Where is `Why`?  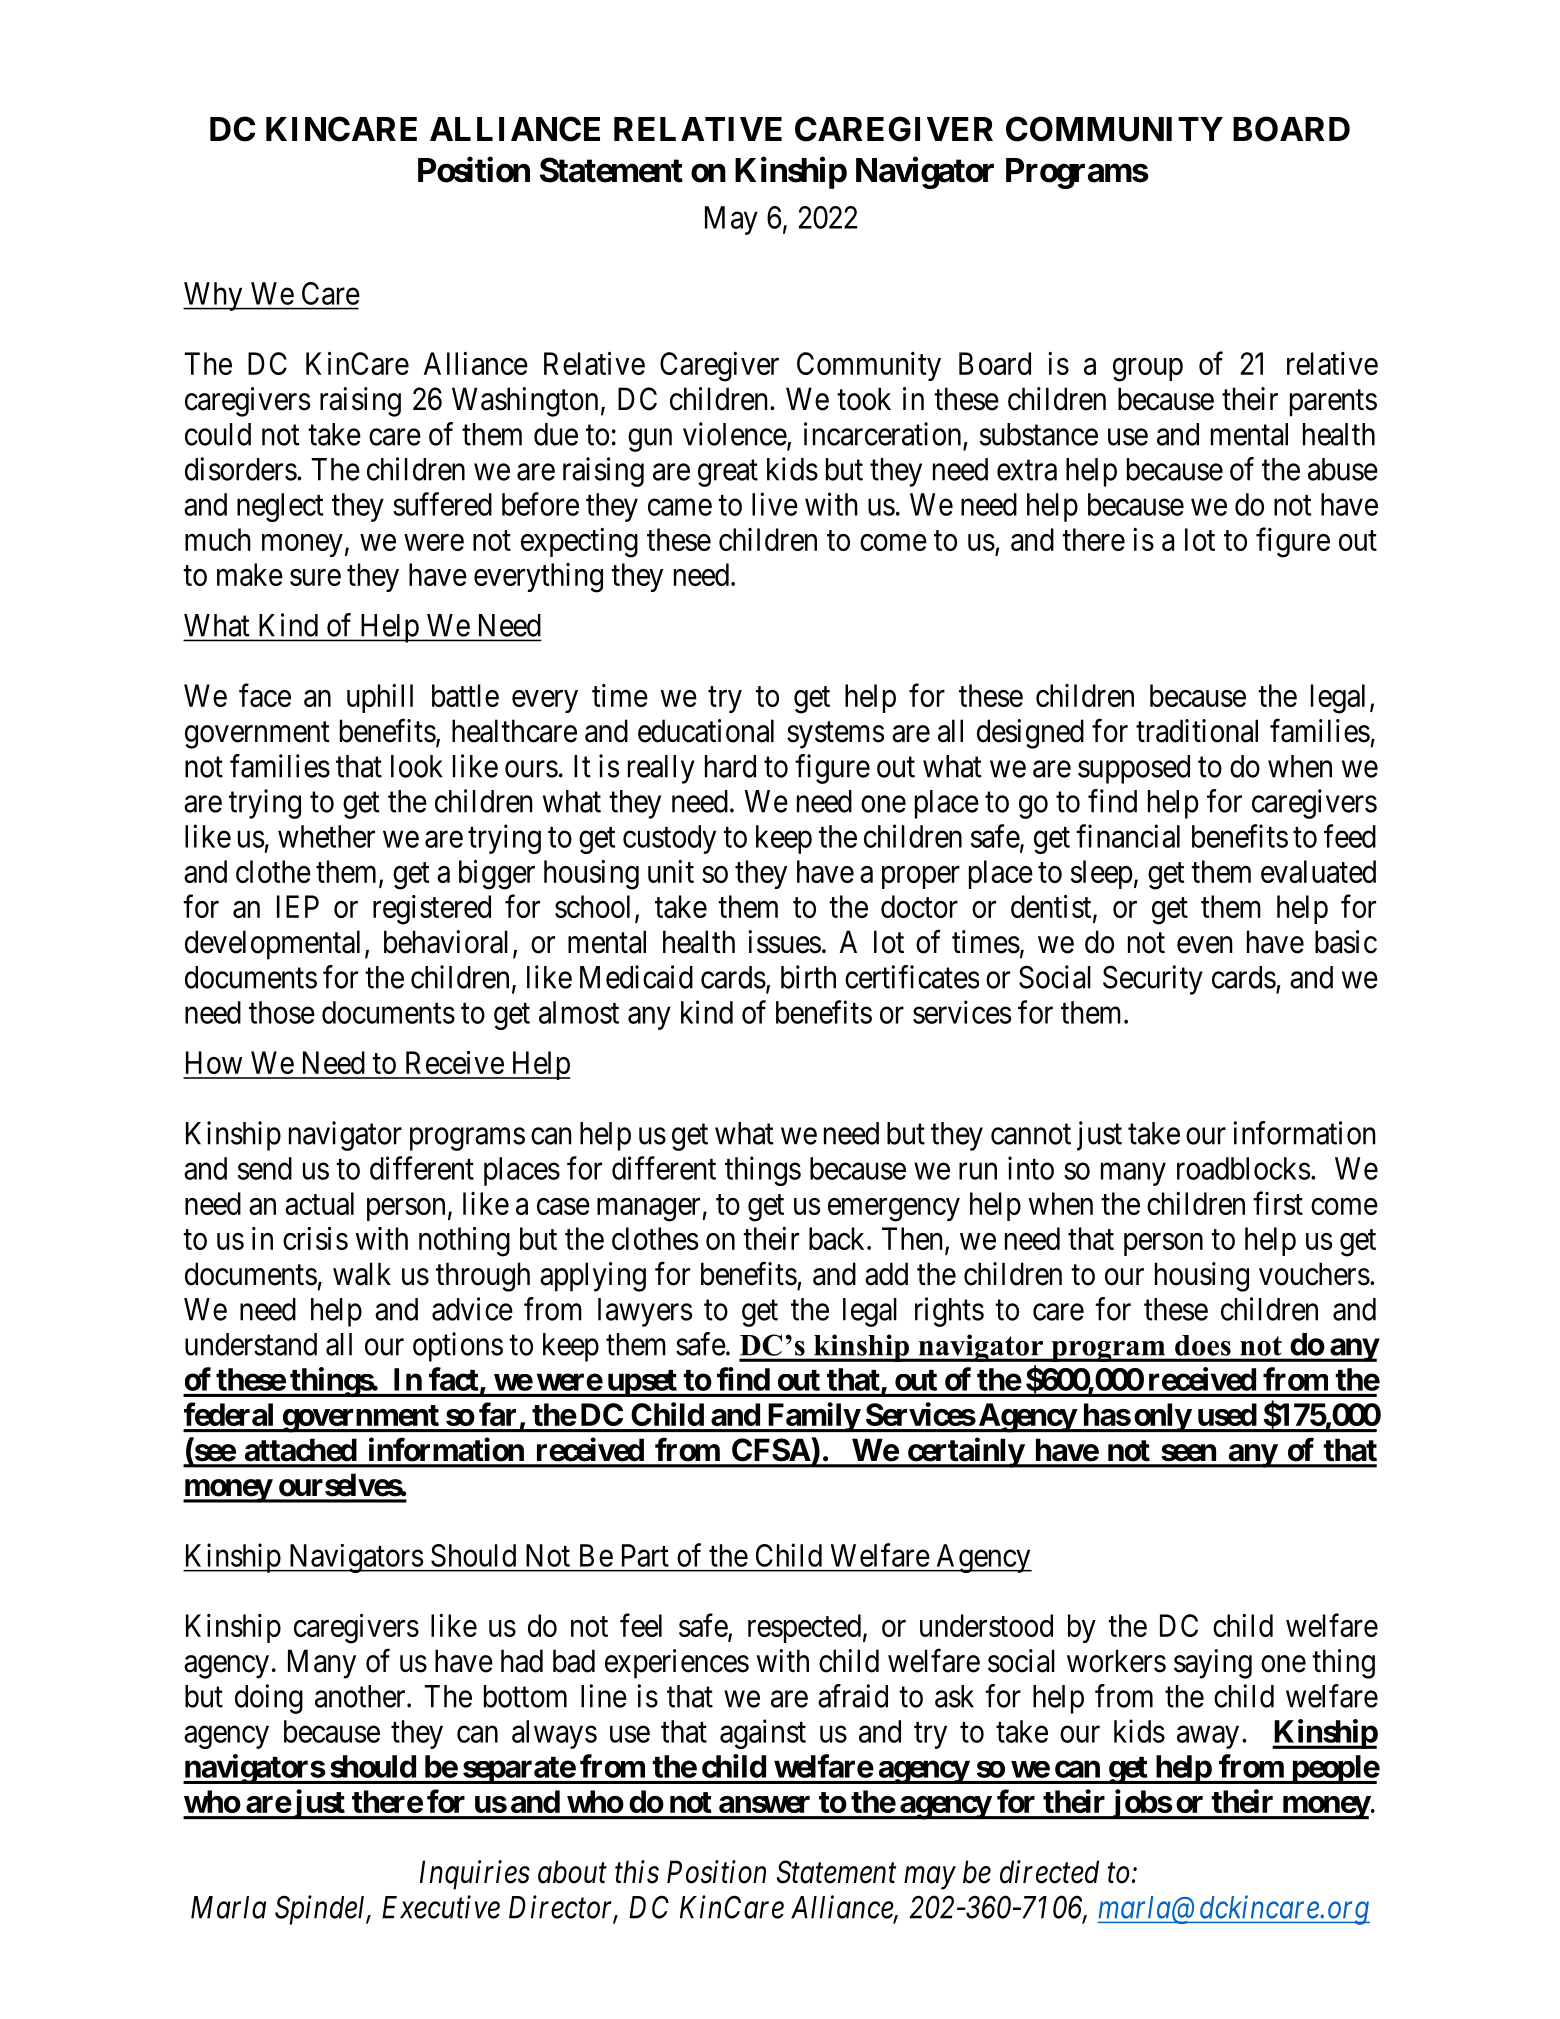
Why is located at coordinates (214, 296).
